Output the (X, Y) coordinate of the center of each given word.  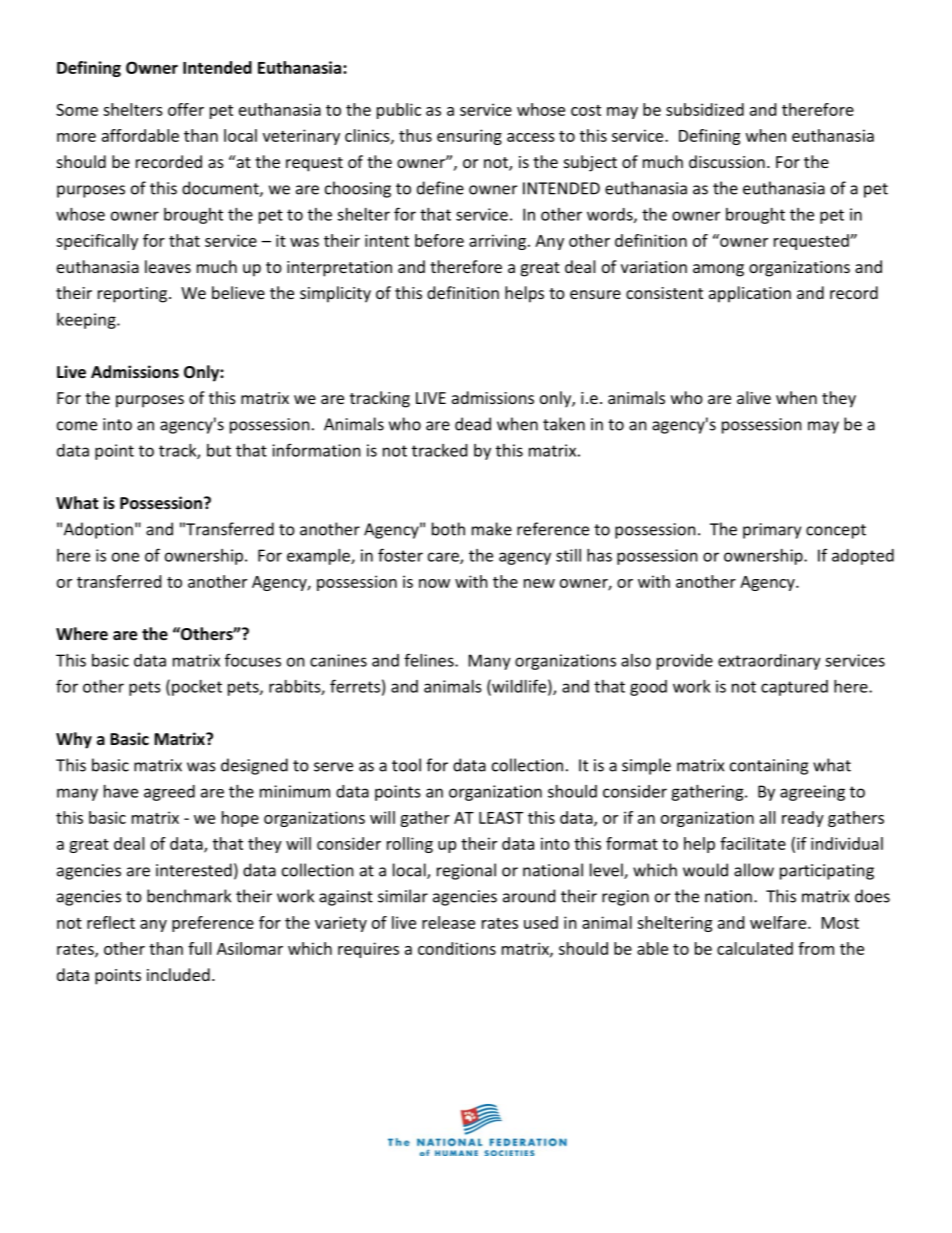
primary (772, 531)
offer (186, 109)
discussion (727, 161)
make (492, 529)
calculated (755, 948)
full (199, 948)
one (125, 557)
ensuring (469, 137)
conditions (457, 948)
